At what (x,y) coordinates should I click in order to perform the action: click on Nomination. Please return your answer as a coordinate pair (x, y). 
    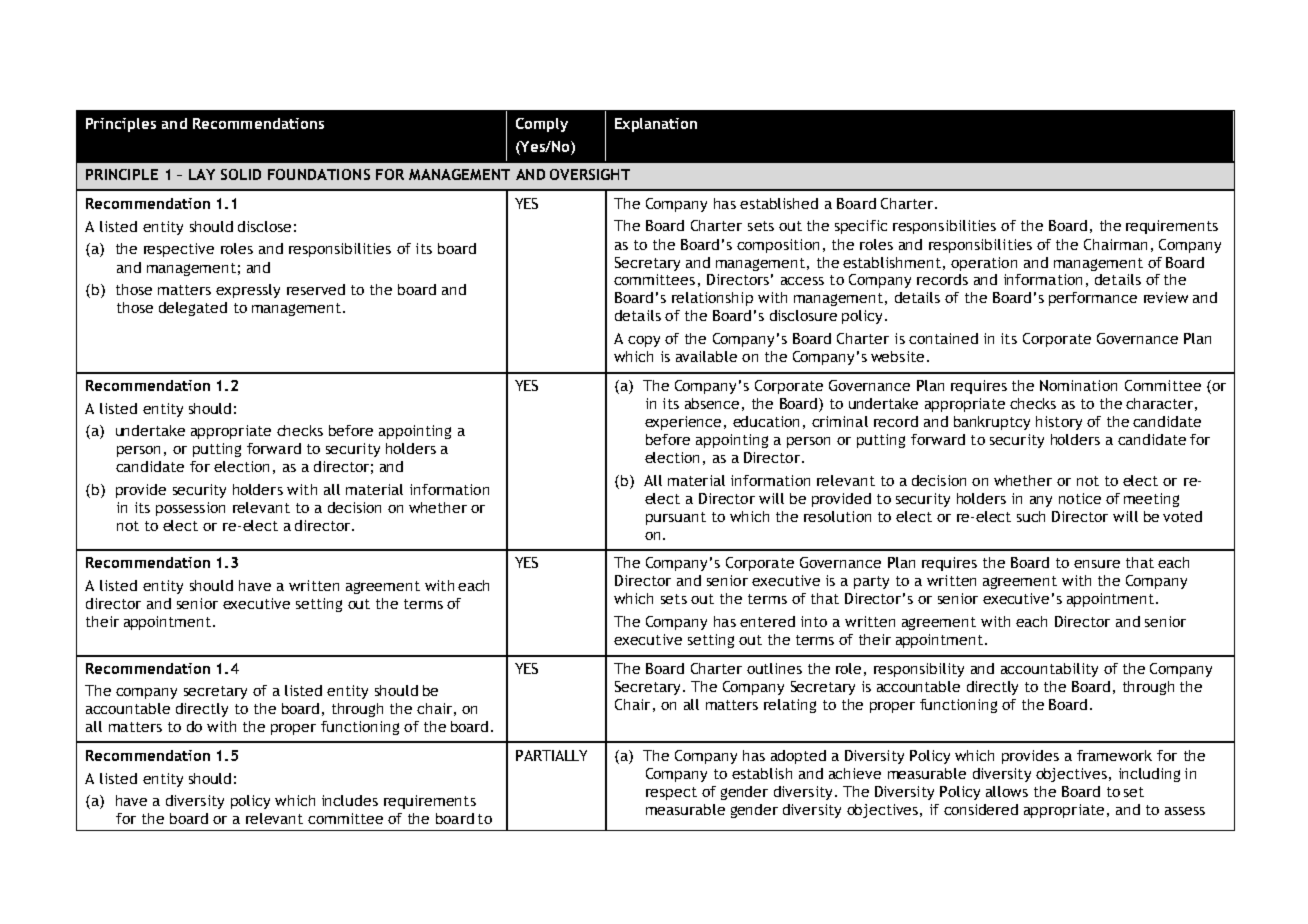
    Looking at the image, I should click on (1078, 385).
